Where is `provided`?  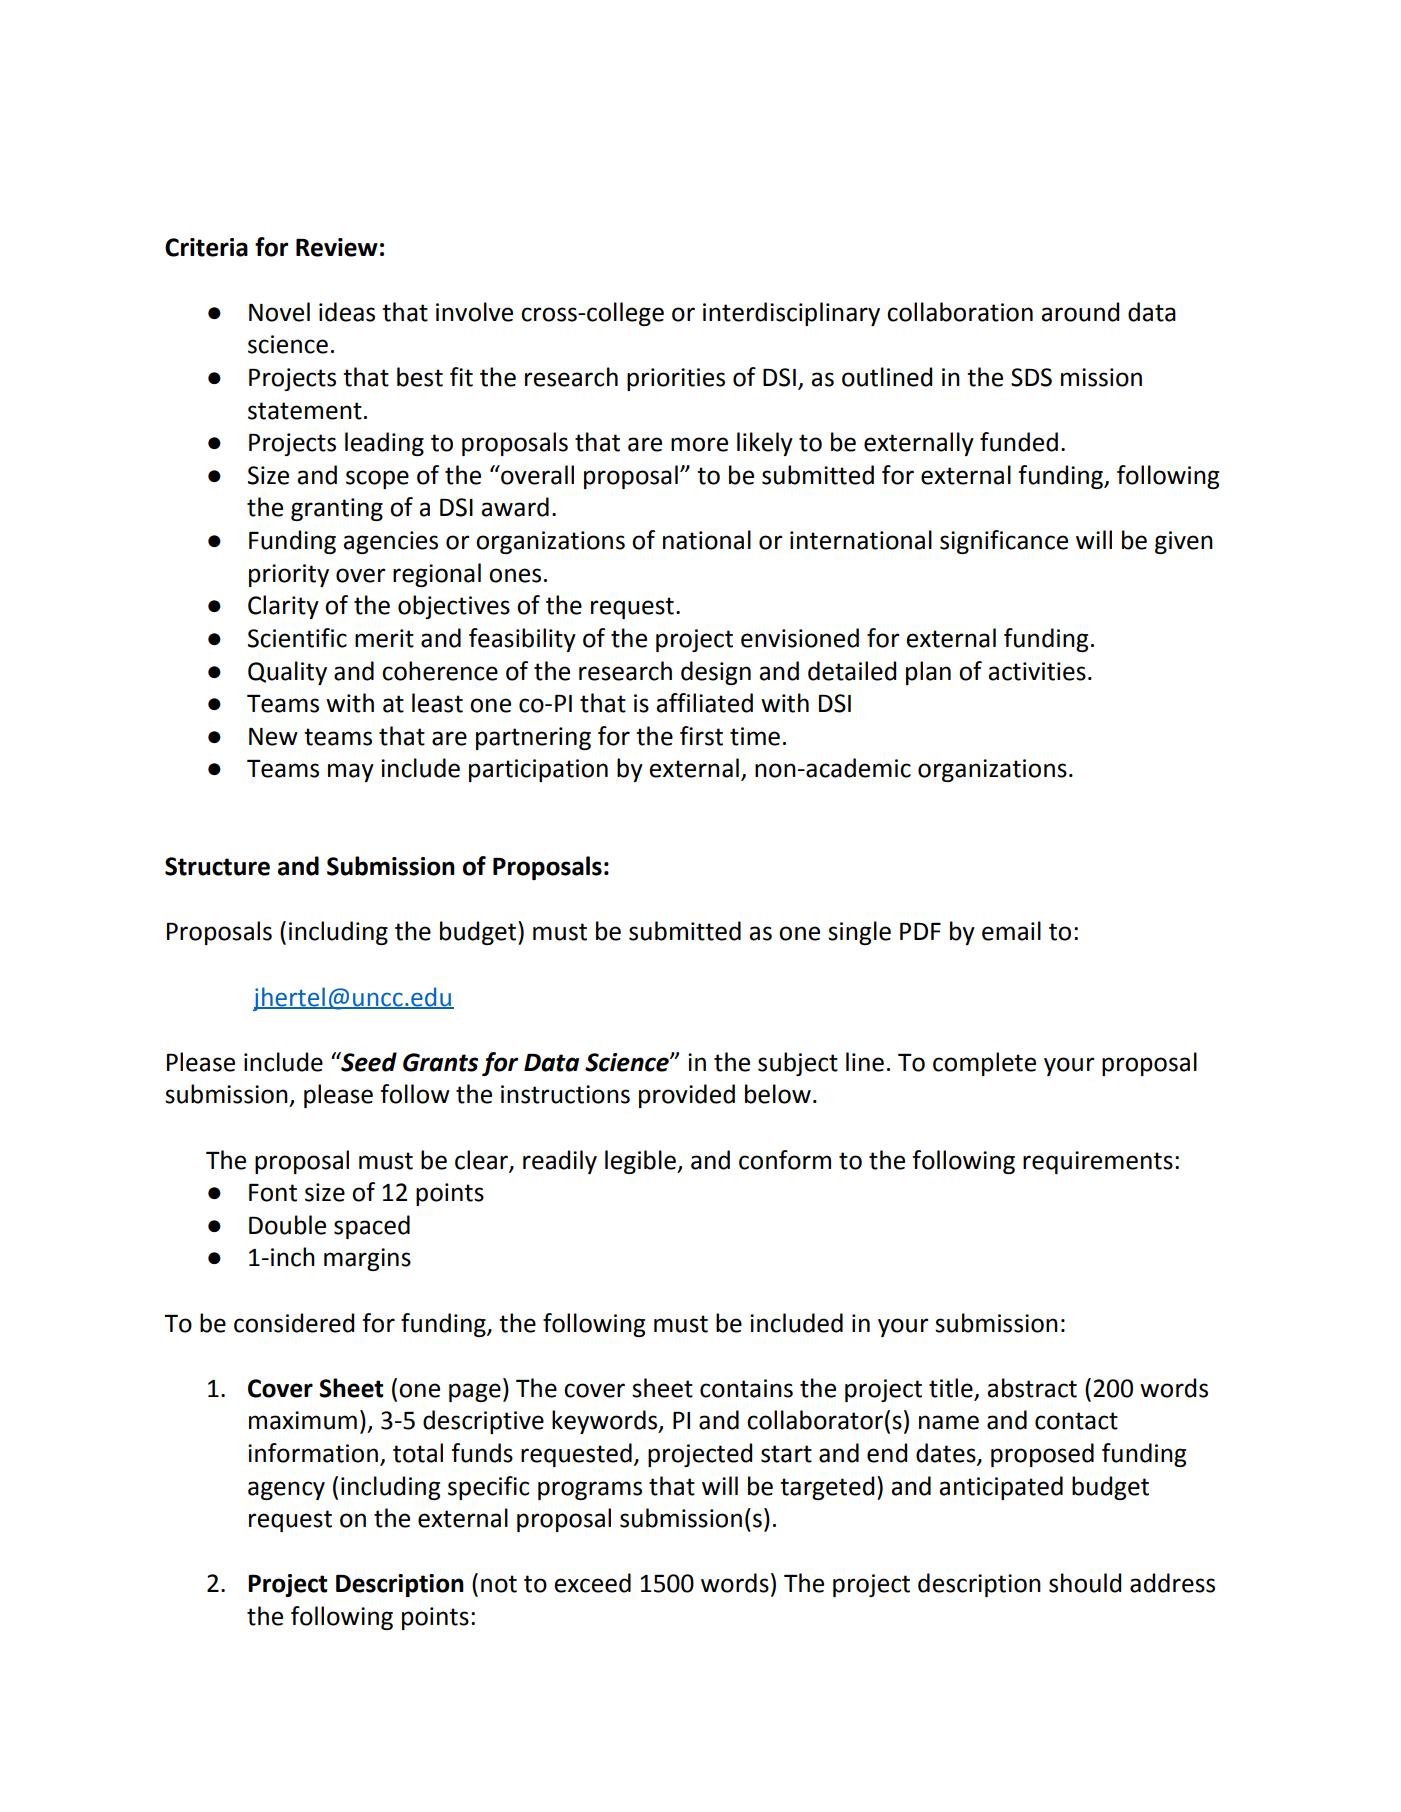 provided is located at coordinates (687, 1096).
